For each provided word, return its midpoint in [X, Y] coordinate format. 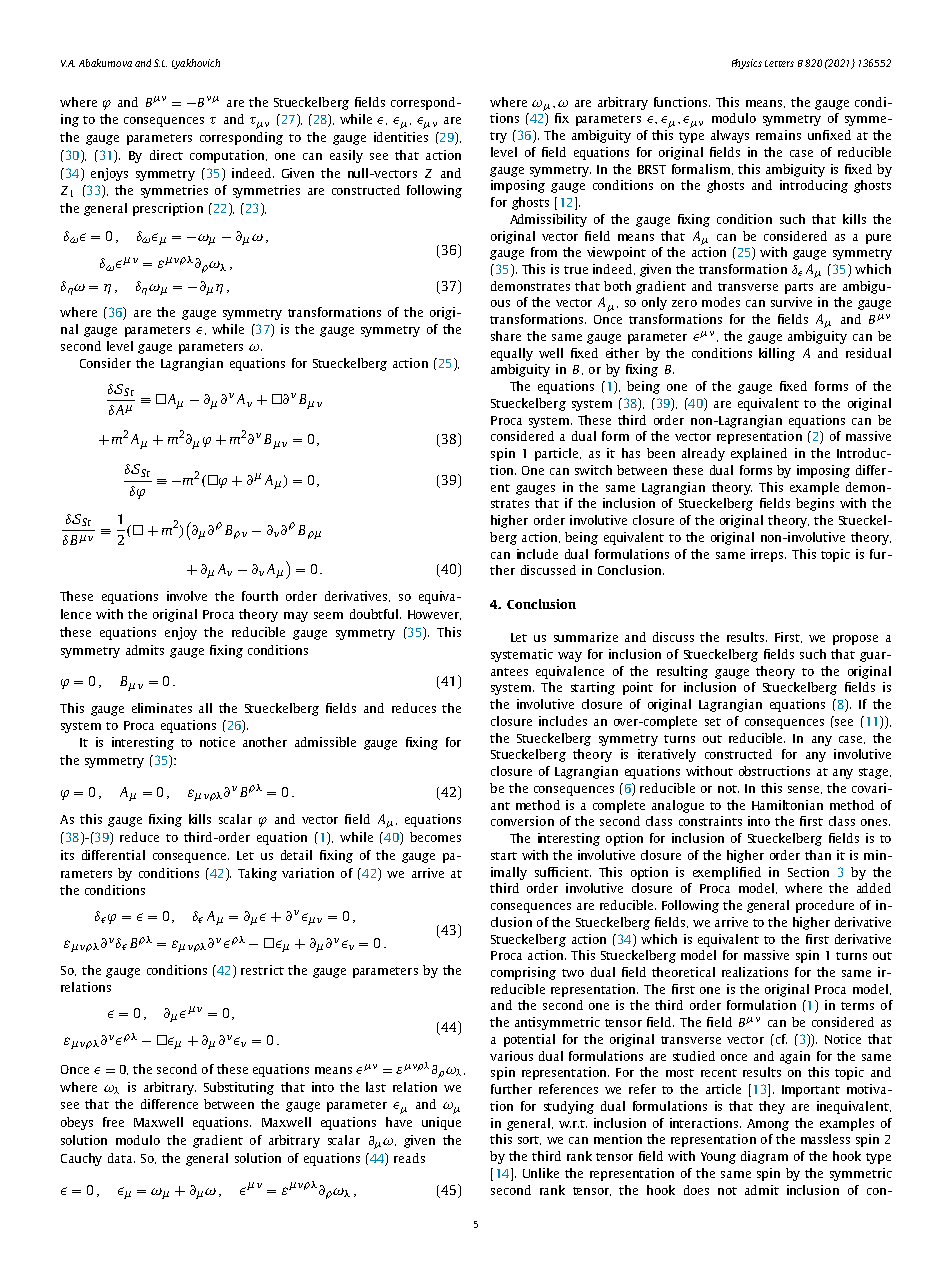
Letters [779, 63]
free [113, 1122]
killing [777, 354]
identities [401, 137]
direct [166, 155]
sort [529, 1140]
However [434, 615]
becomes [435, 837]
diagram [764, 1157]
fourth [260, 596]
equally [512, 354]
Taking [257, 874]
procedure [825, 906]
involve [187, 596]
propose [855, 640]
